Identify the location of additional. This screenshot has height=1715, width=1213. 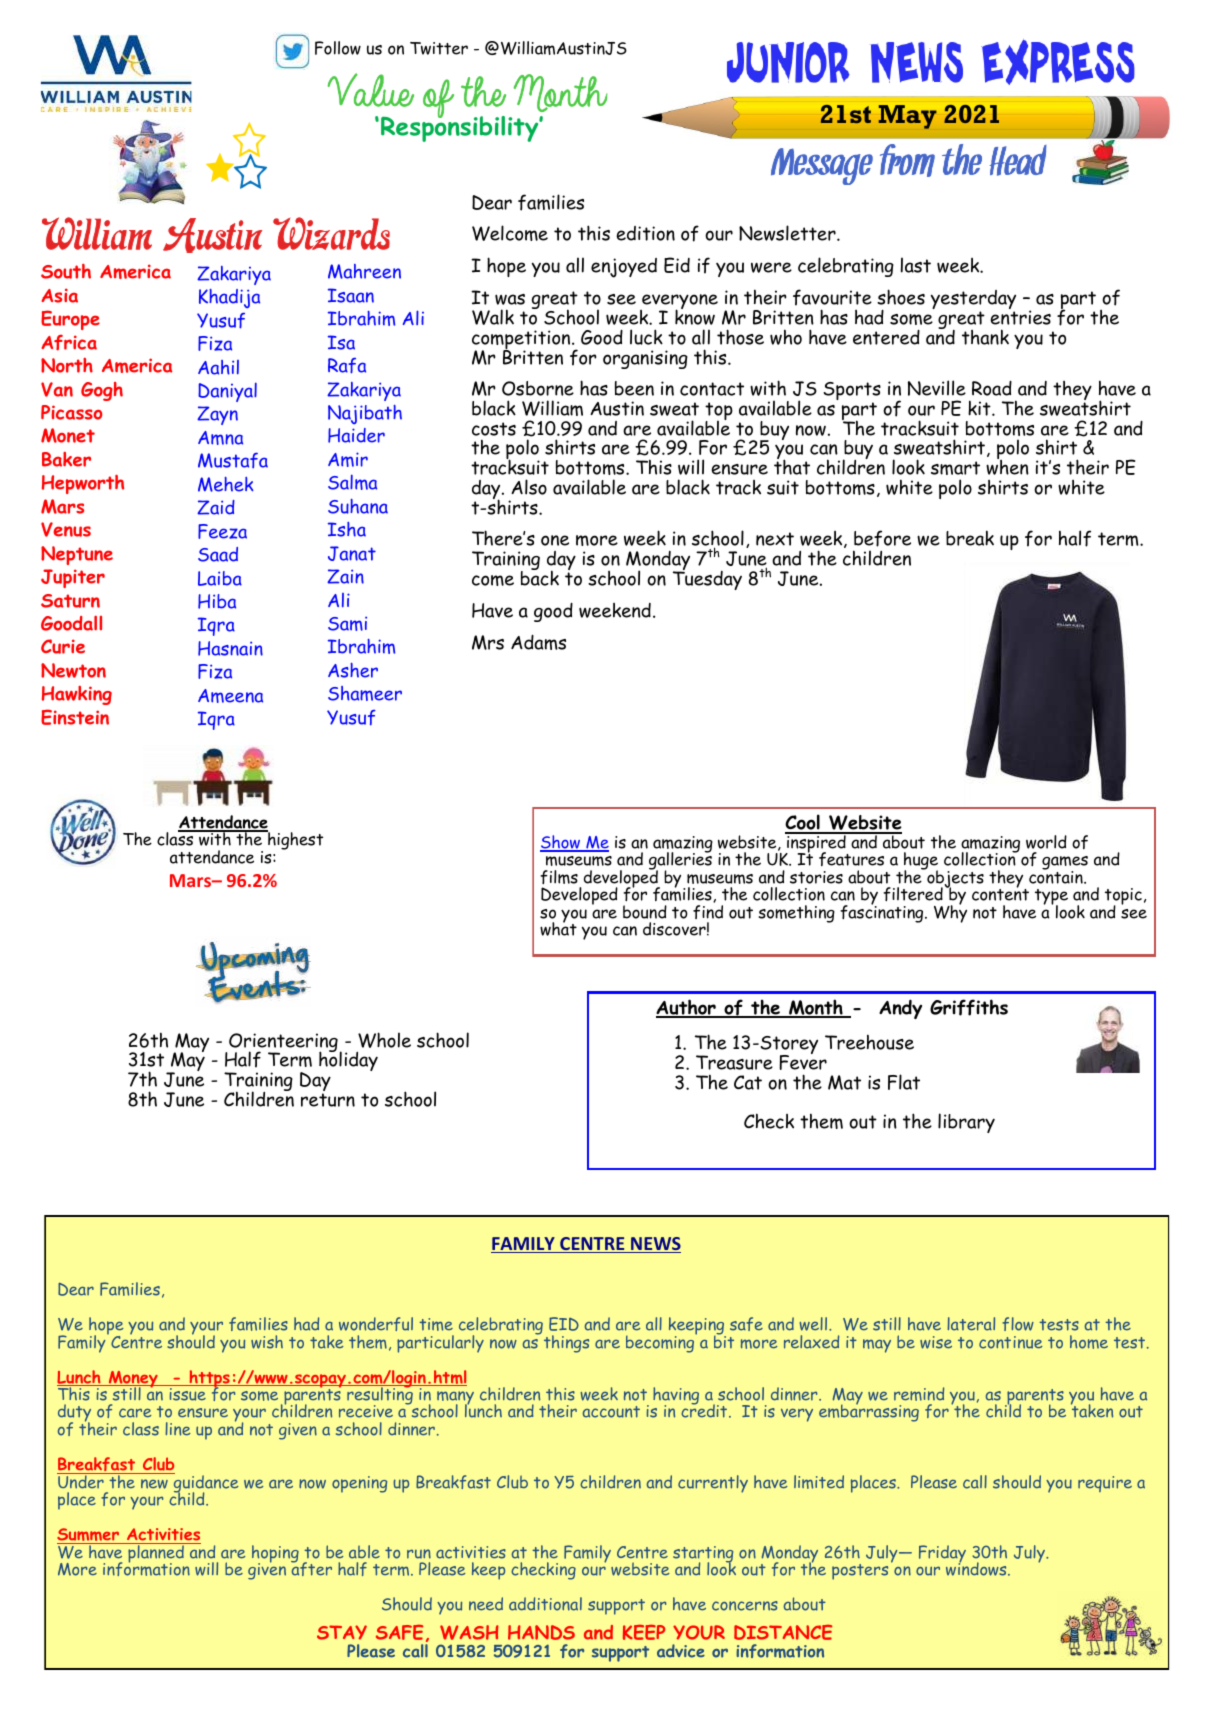
(545, 1604).
